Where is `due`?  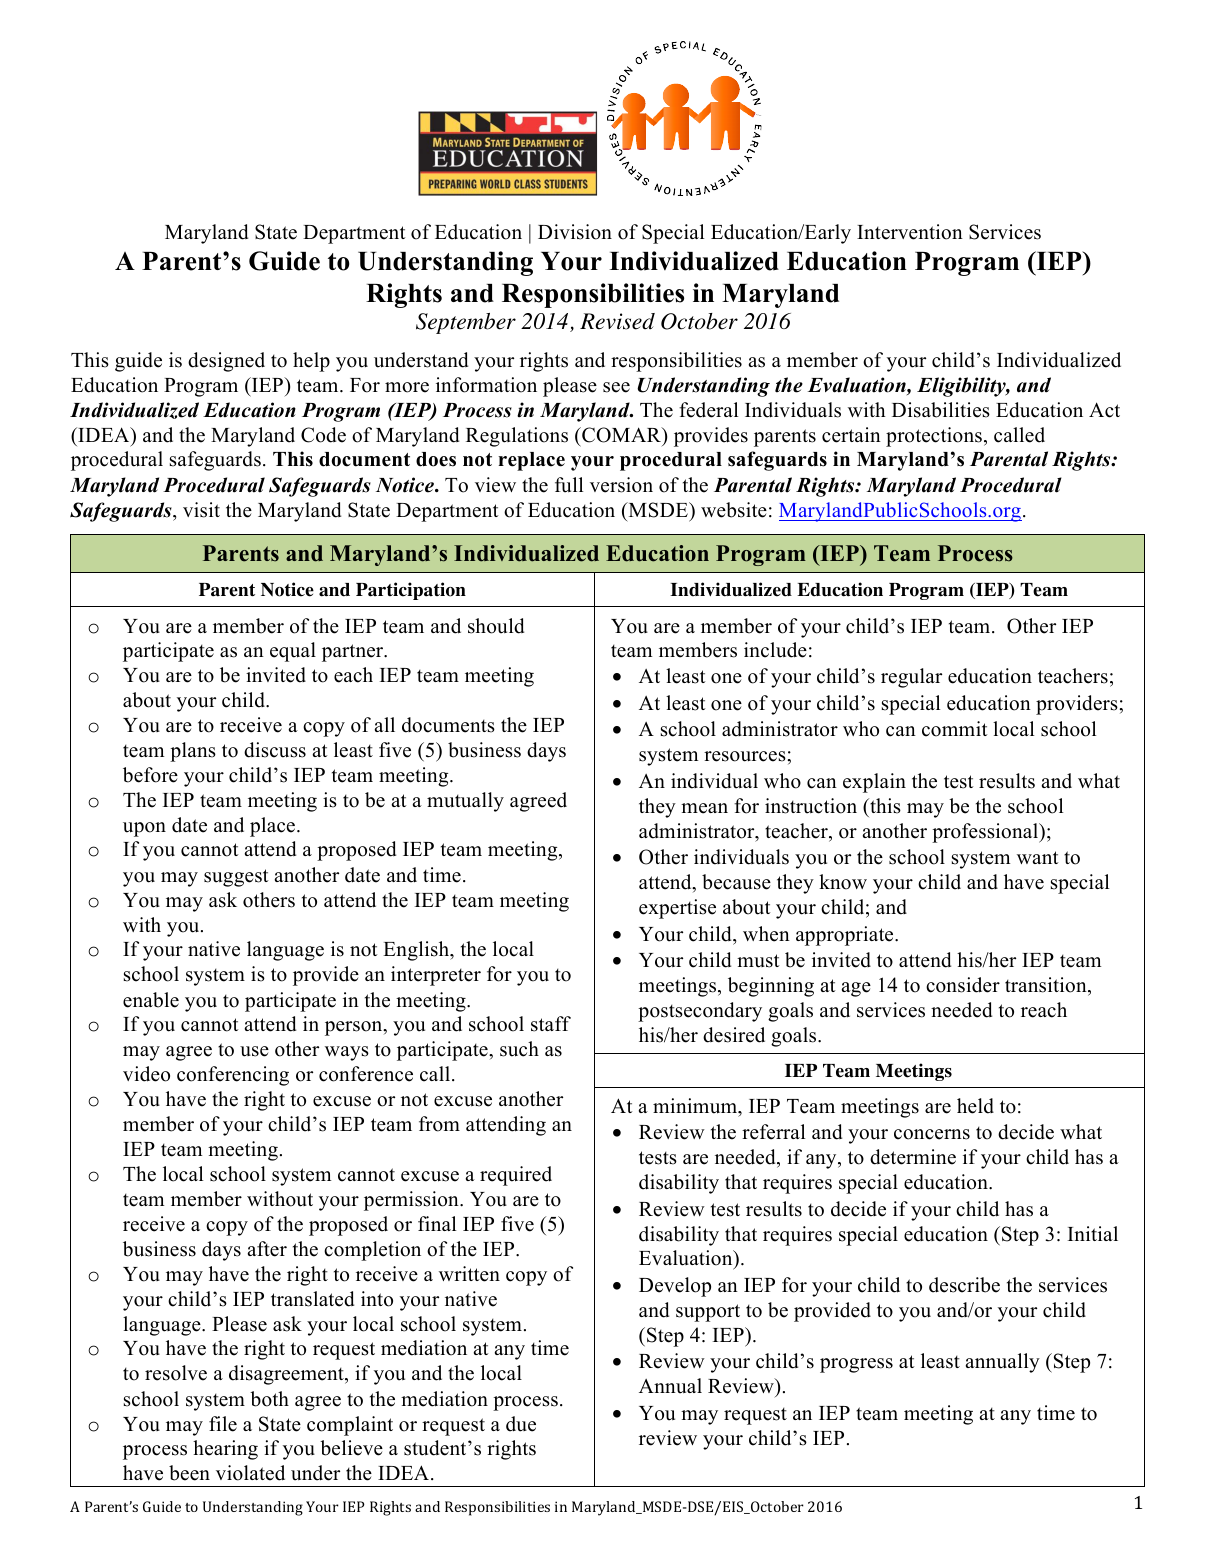
due is located at coordinates (521, 1424).
